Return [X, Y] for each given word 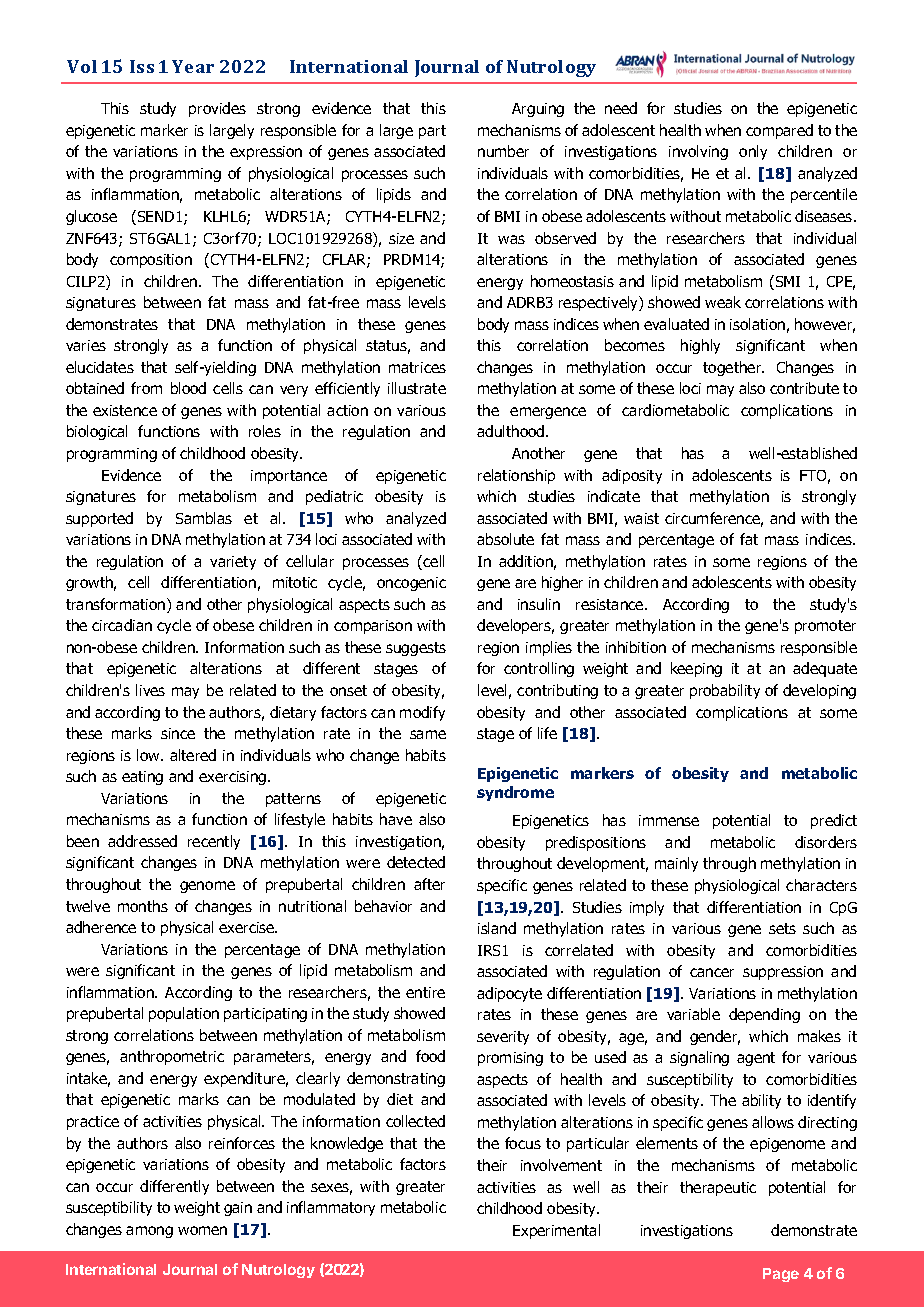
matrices [417, 367]
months [143, 906]
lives [150, 690]
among [149, 1232]
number [503, 151]
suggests [416, 649]
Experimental [556, 1231]
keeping [696, 669]
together [733, 368]
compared [779, 131]
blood [188, 388]
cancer [712, 972]
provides [217, 109]
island [497, 928]
